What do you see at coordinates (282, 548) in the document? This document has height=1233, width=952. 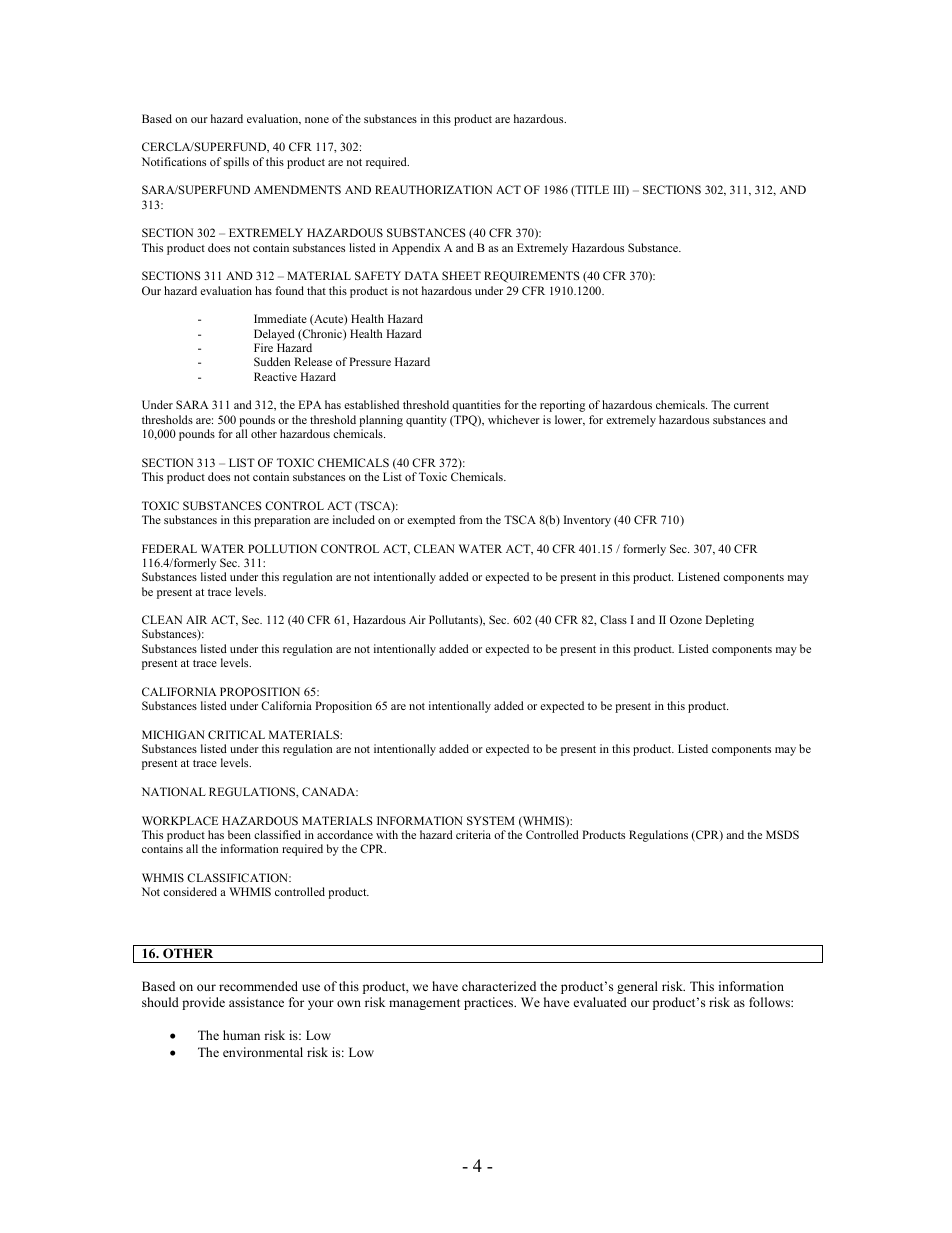 I see `POLLUTION` at bounding box center [282, 548].
